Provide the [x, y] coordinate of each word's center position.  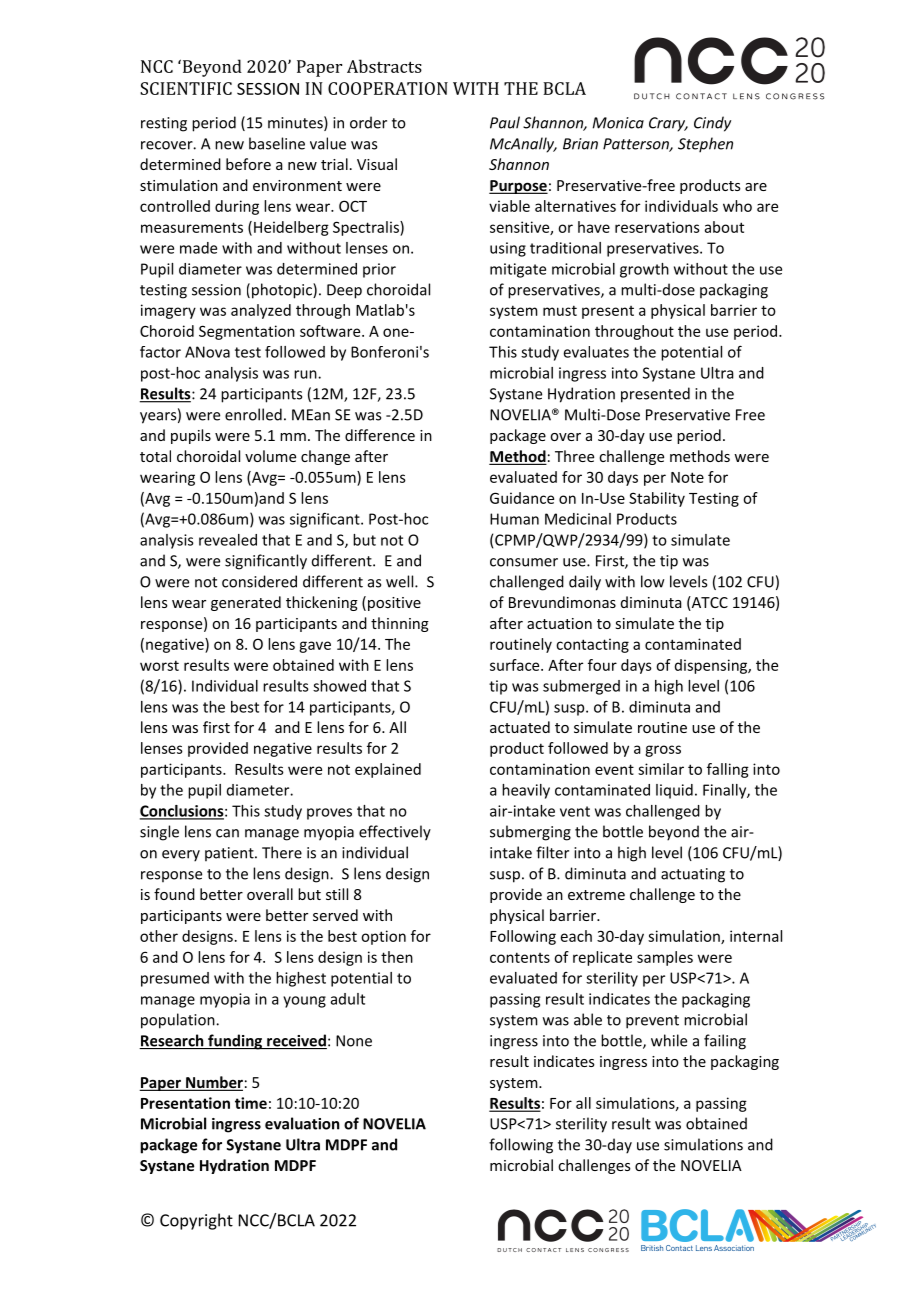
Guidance [522, 498]
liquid [674, 791]
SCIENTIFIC [186, 88]
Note [687, 477]
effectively [395, 833]
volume [270, 456]
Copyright [196, 1221]
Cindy [712, 124]
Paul [505, 122]
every [181, 856]
